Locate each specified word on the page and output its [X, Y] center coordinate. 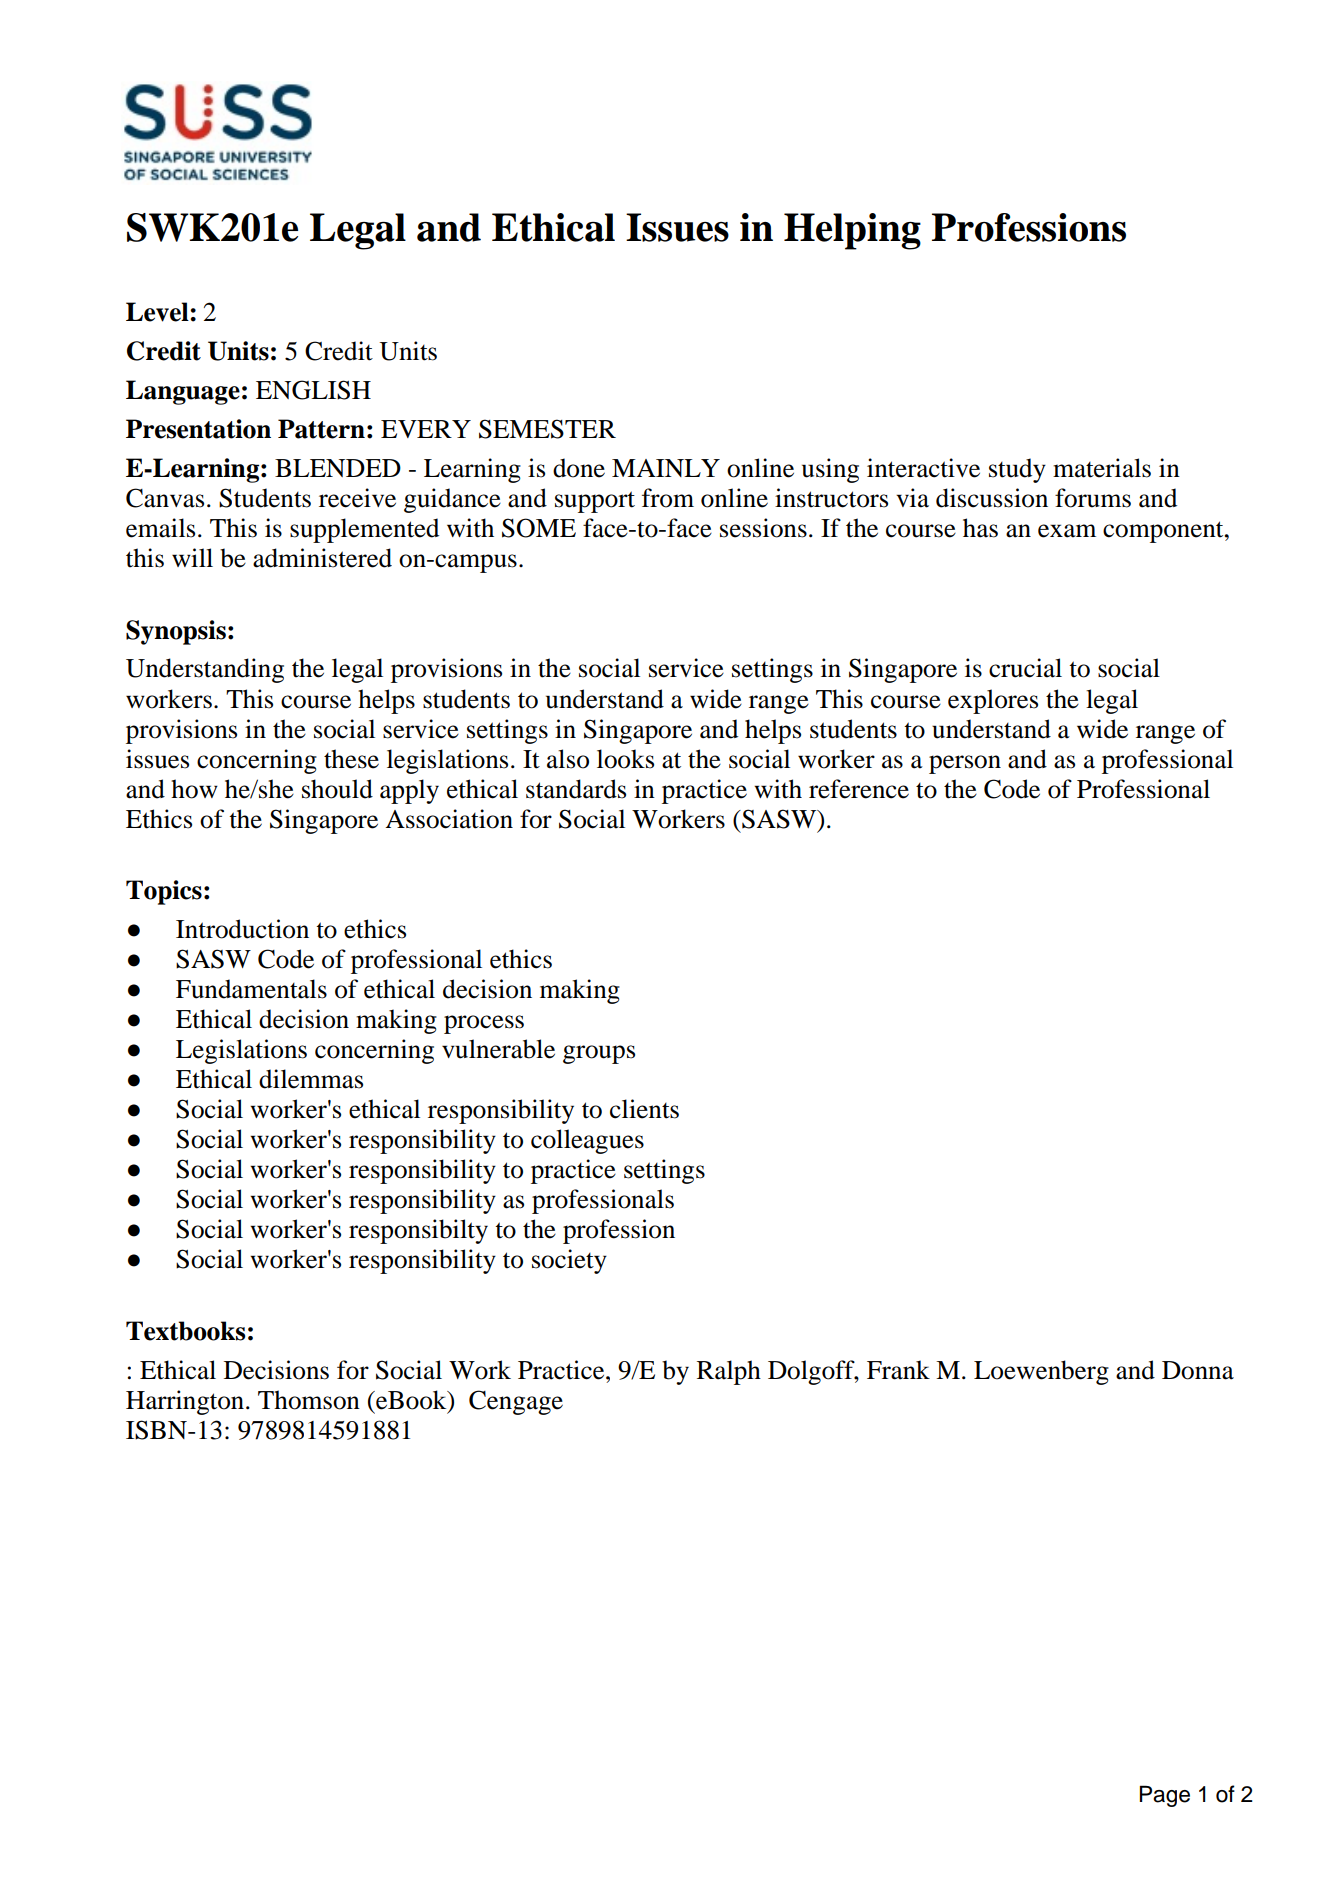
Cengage [516, 1402]
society [569, 1261]
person [965, 764]
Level [158, 312]
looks [625, 759]
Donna [1198, 1370]
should [337, 789]
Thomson [309, 1400]
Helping [852, 231]
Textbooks [185, 1331]
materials [1102, 468]
